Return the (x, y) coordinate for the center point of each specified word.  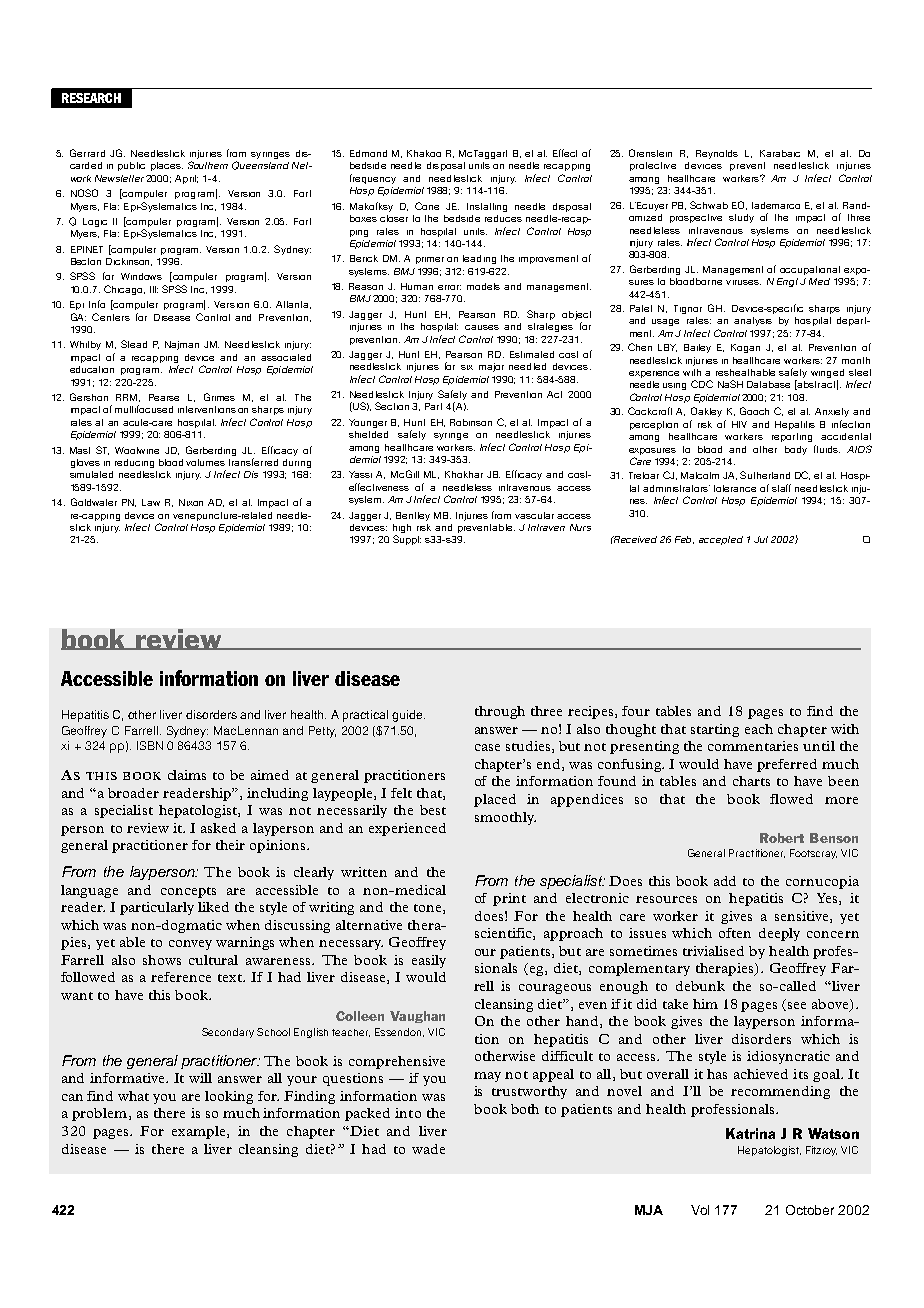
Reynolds (717, 154)
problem (99, 1114)
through (500, 712)
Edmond (368, 153)
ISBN (150, 745)
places (167, 166)
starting (715, 730)
